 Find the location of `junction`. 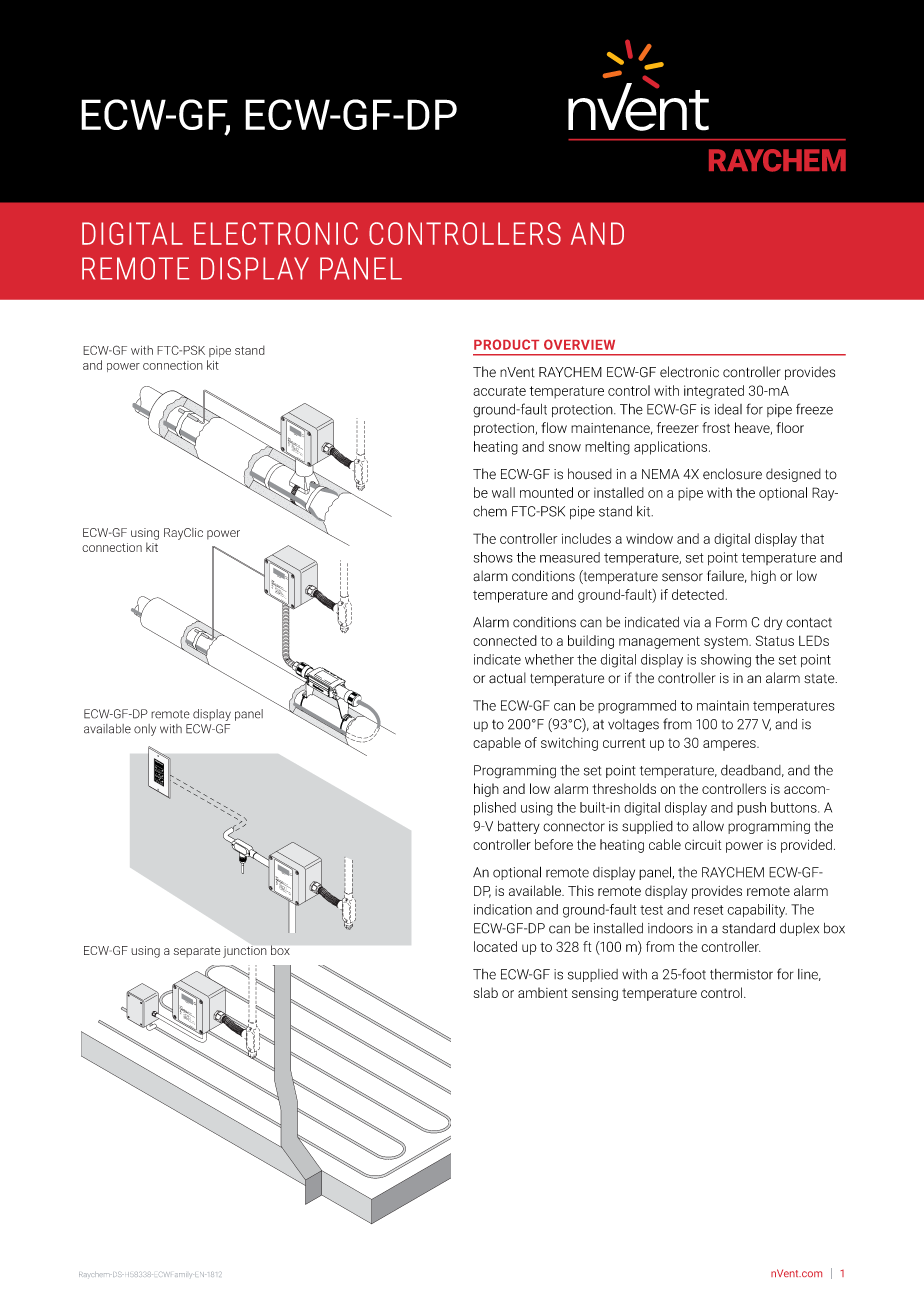

junction is located at coordinates (245, 952).
